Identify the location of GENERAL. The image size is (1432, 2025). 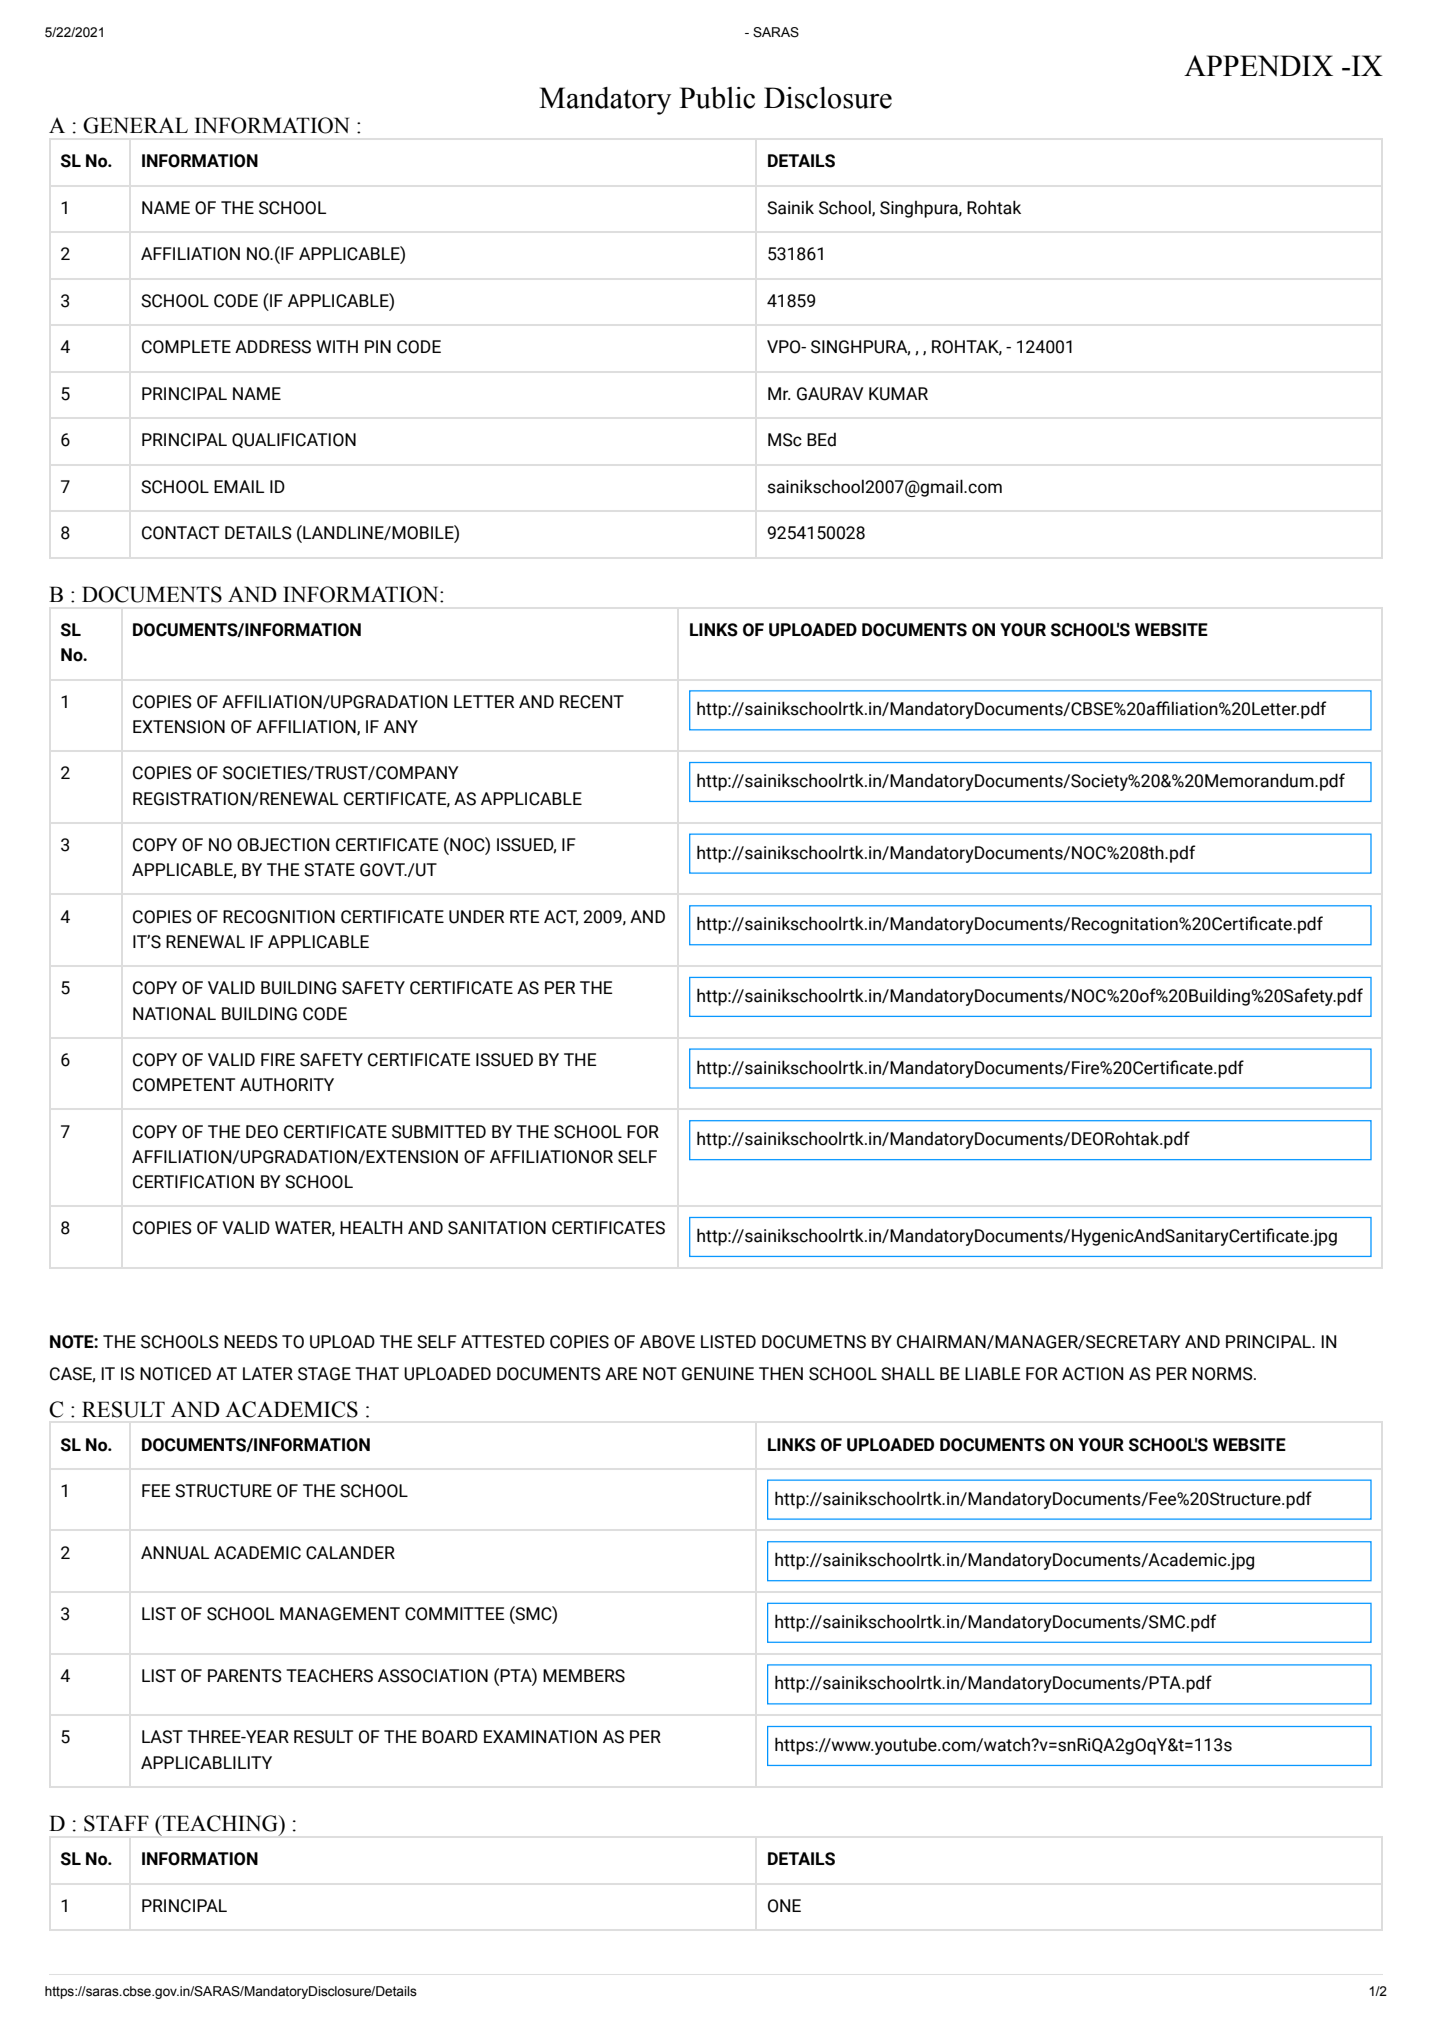
(135, 125).
